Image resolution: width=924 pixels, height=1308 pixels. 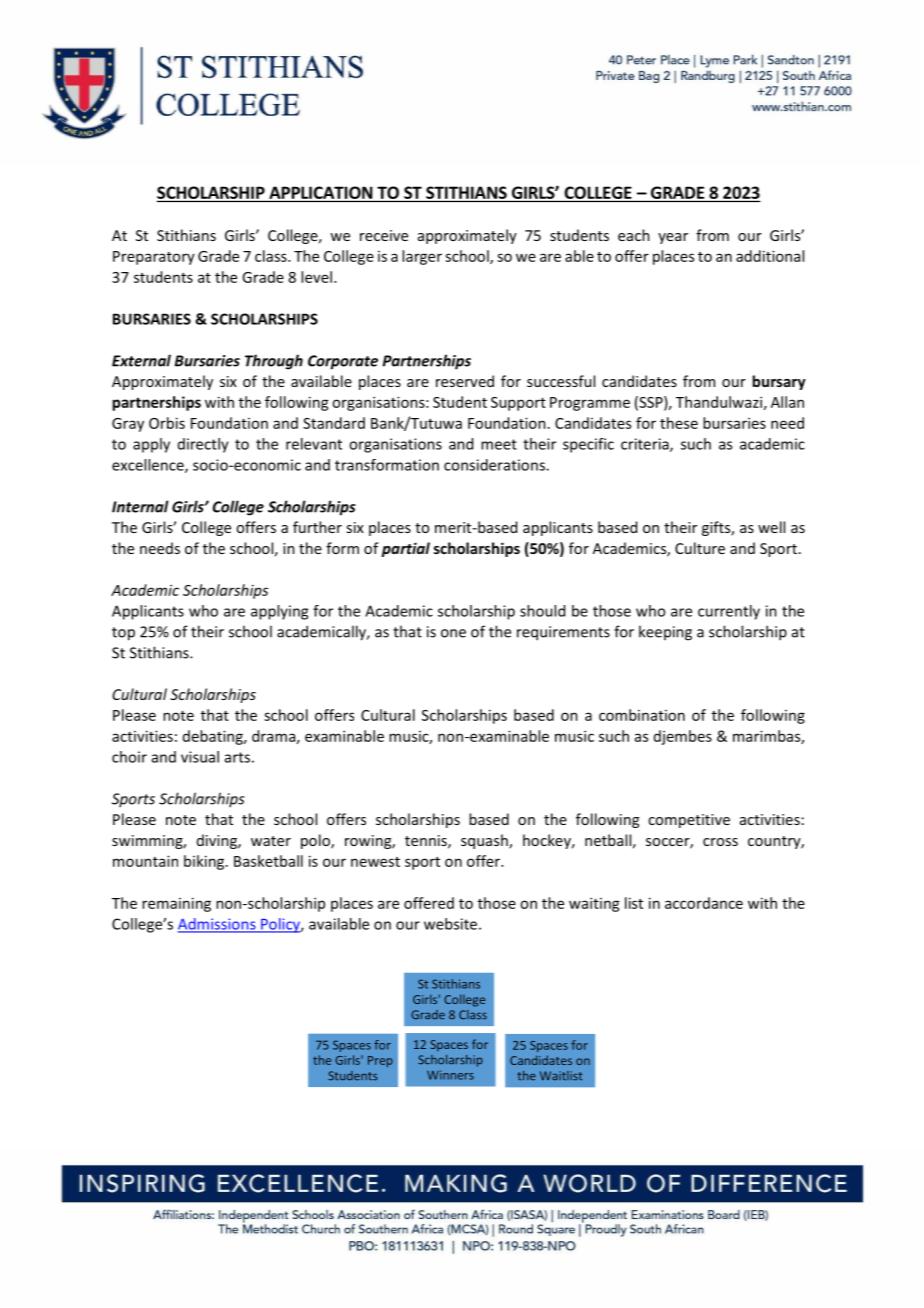 What do you see at coordinates (200, 757) in the screenshot?
I see `visual` at bounding box center [200, 757].
